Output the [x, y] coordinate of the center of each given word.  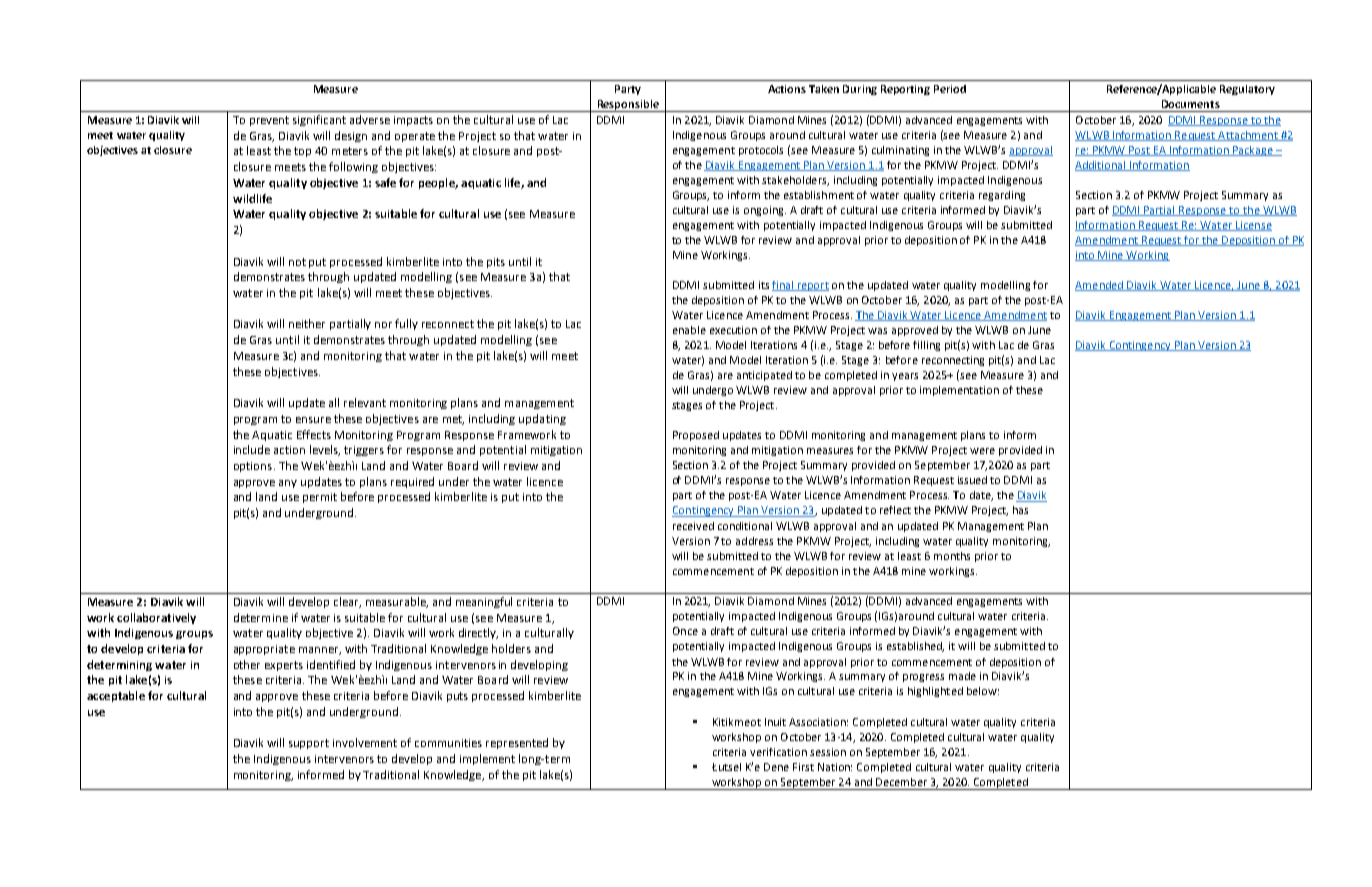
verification [778, 752]
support [309, 744]
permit [320, 498]
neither [307, 323]
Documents [1191, 104]
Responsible [628, 106]
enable [689, 330]
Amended [1100, 286]
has [1020, 510]
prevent [269, 121]
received [693, 526]
